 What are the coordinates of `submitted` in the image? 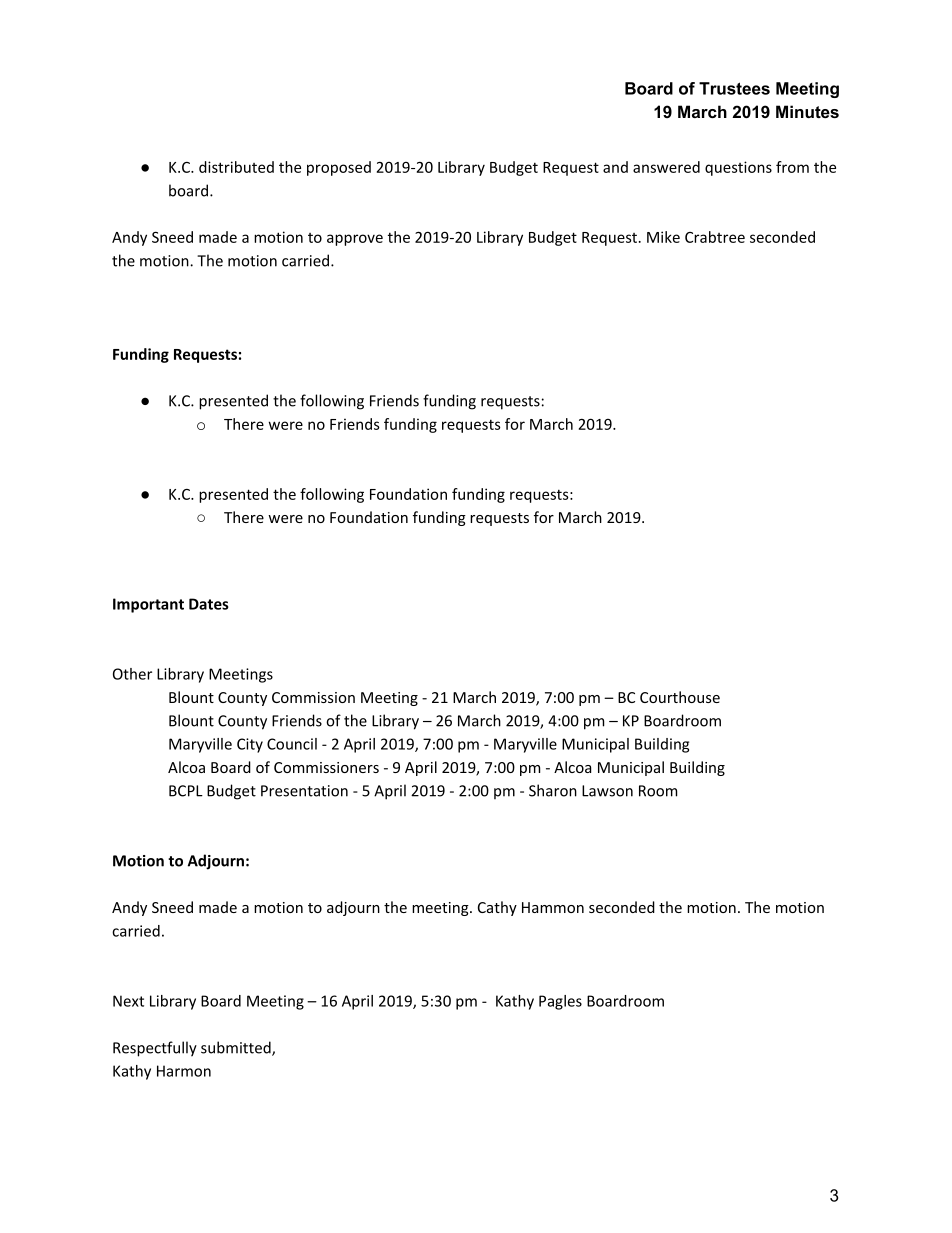 It's located at (237, 1048).
